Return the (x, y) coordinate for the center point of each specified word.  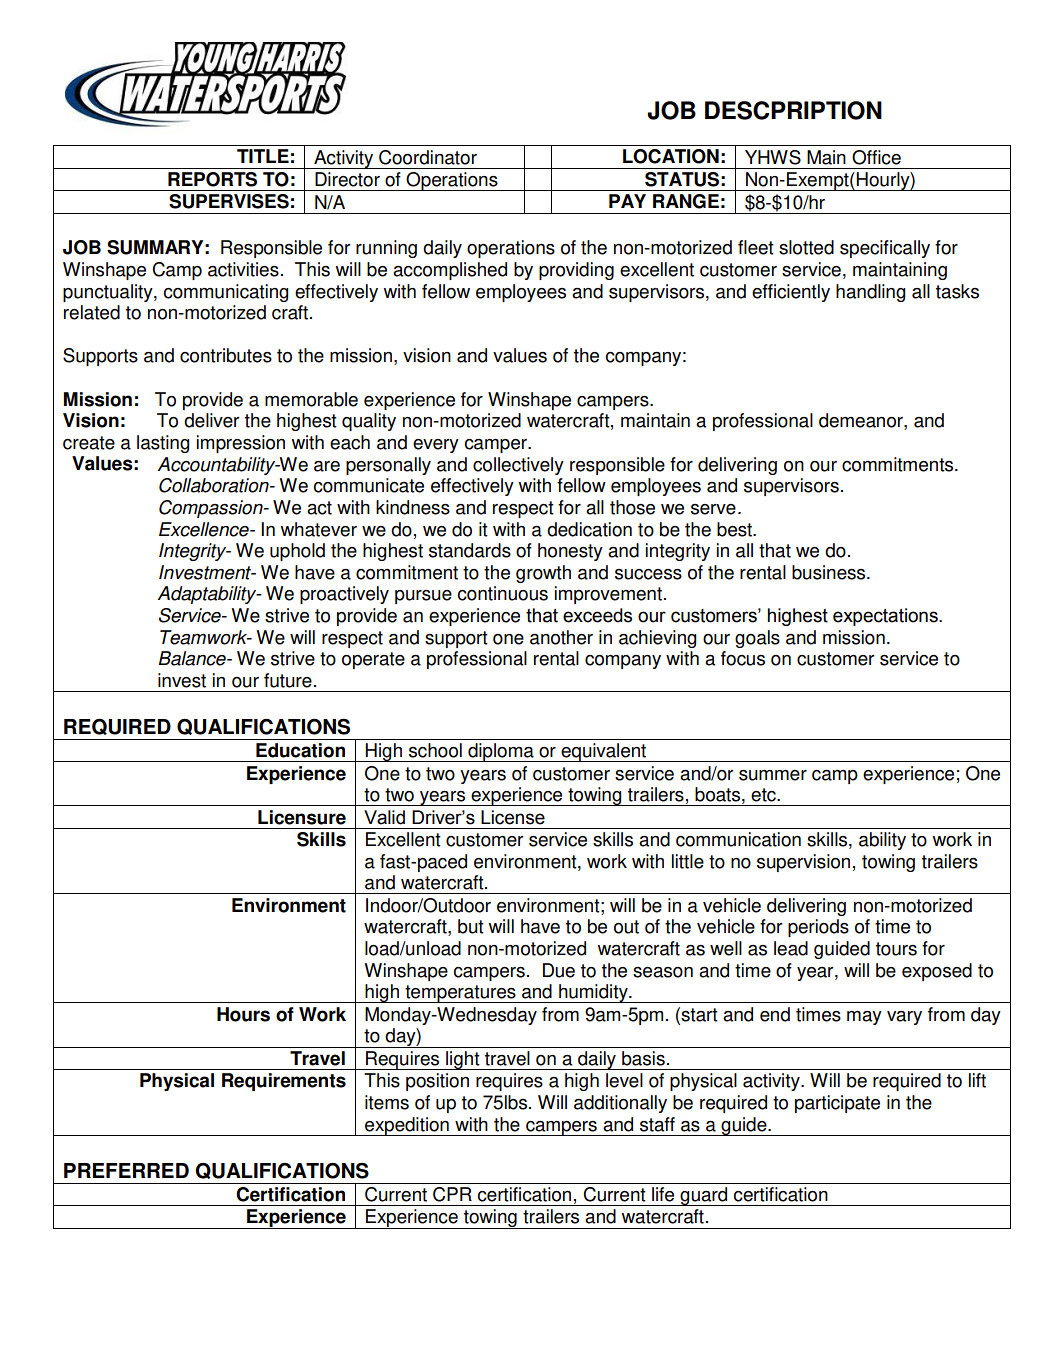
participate (837, 1104)
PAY (627, 201)
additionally (620, 1104)
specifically (885, 249)
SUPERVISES (229, 201)
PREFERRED (126, 1170)
